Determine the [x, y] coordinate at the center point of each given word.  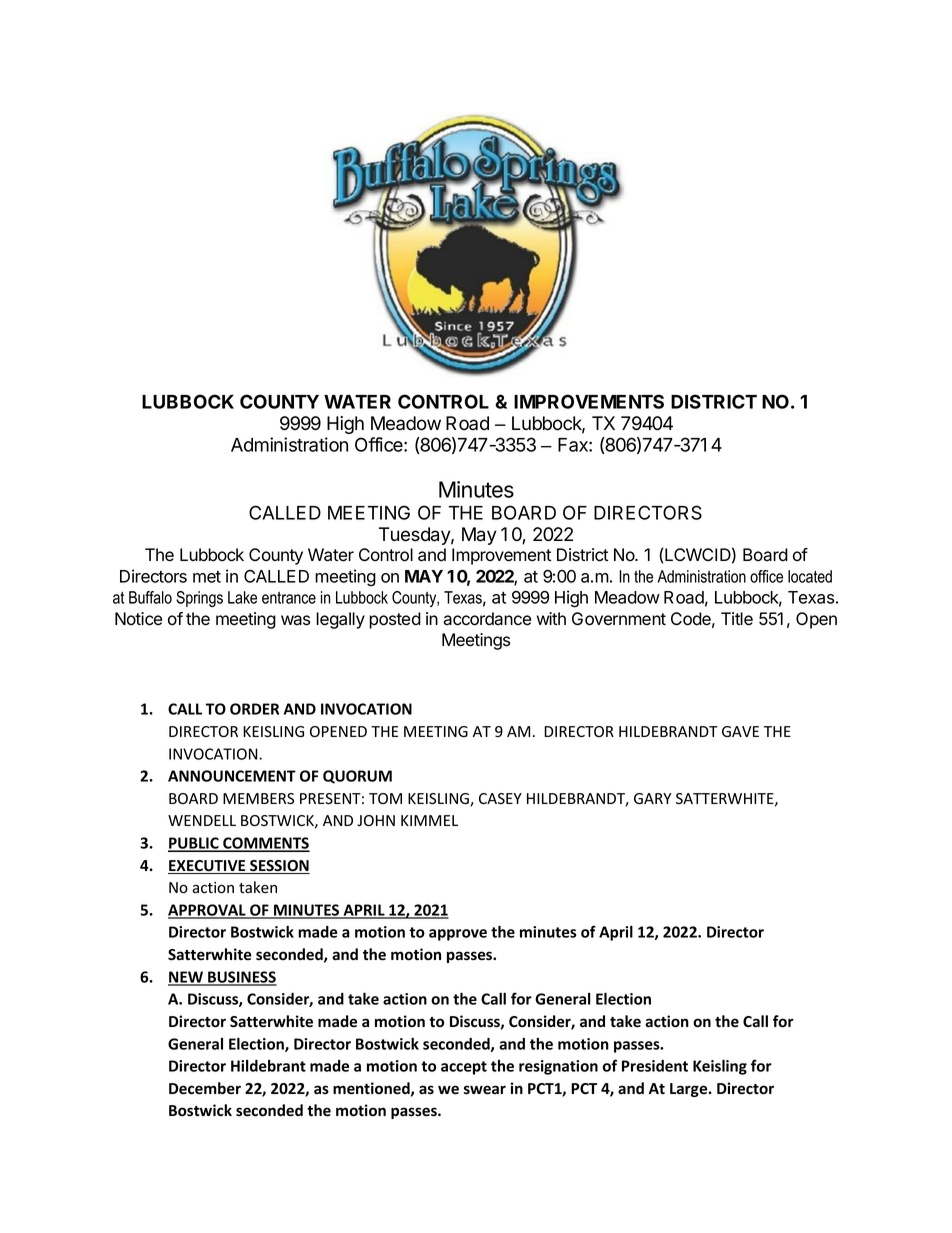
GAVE [740, 731]
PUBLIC [194, 844]
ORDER [254, 709]
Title [737, 619]
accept [464, 1068]
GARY [653, 798]
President [655, 1066]
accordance [487, 619]
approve [458, 935]
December [205, 1088]
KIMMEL [429, 820]
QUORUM [357, 777]
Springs [199, 599]
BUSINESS [241, 978]
